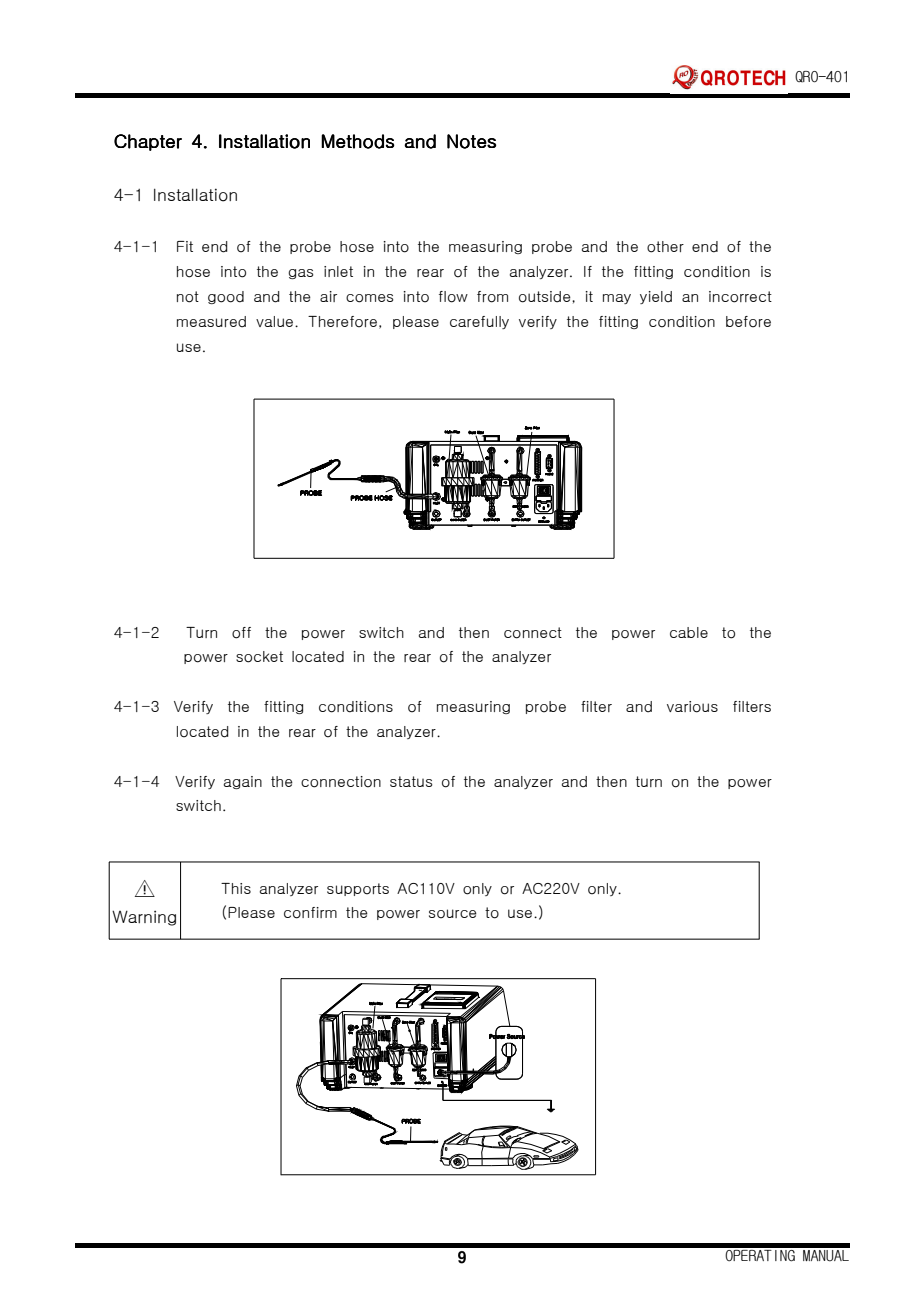  What do you see at coordinates (471, 141) in the image?
I see `Notes` at bounding box center [471, 141].
